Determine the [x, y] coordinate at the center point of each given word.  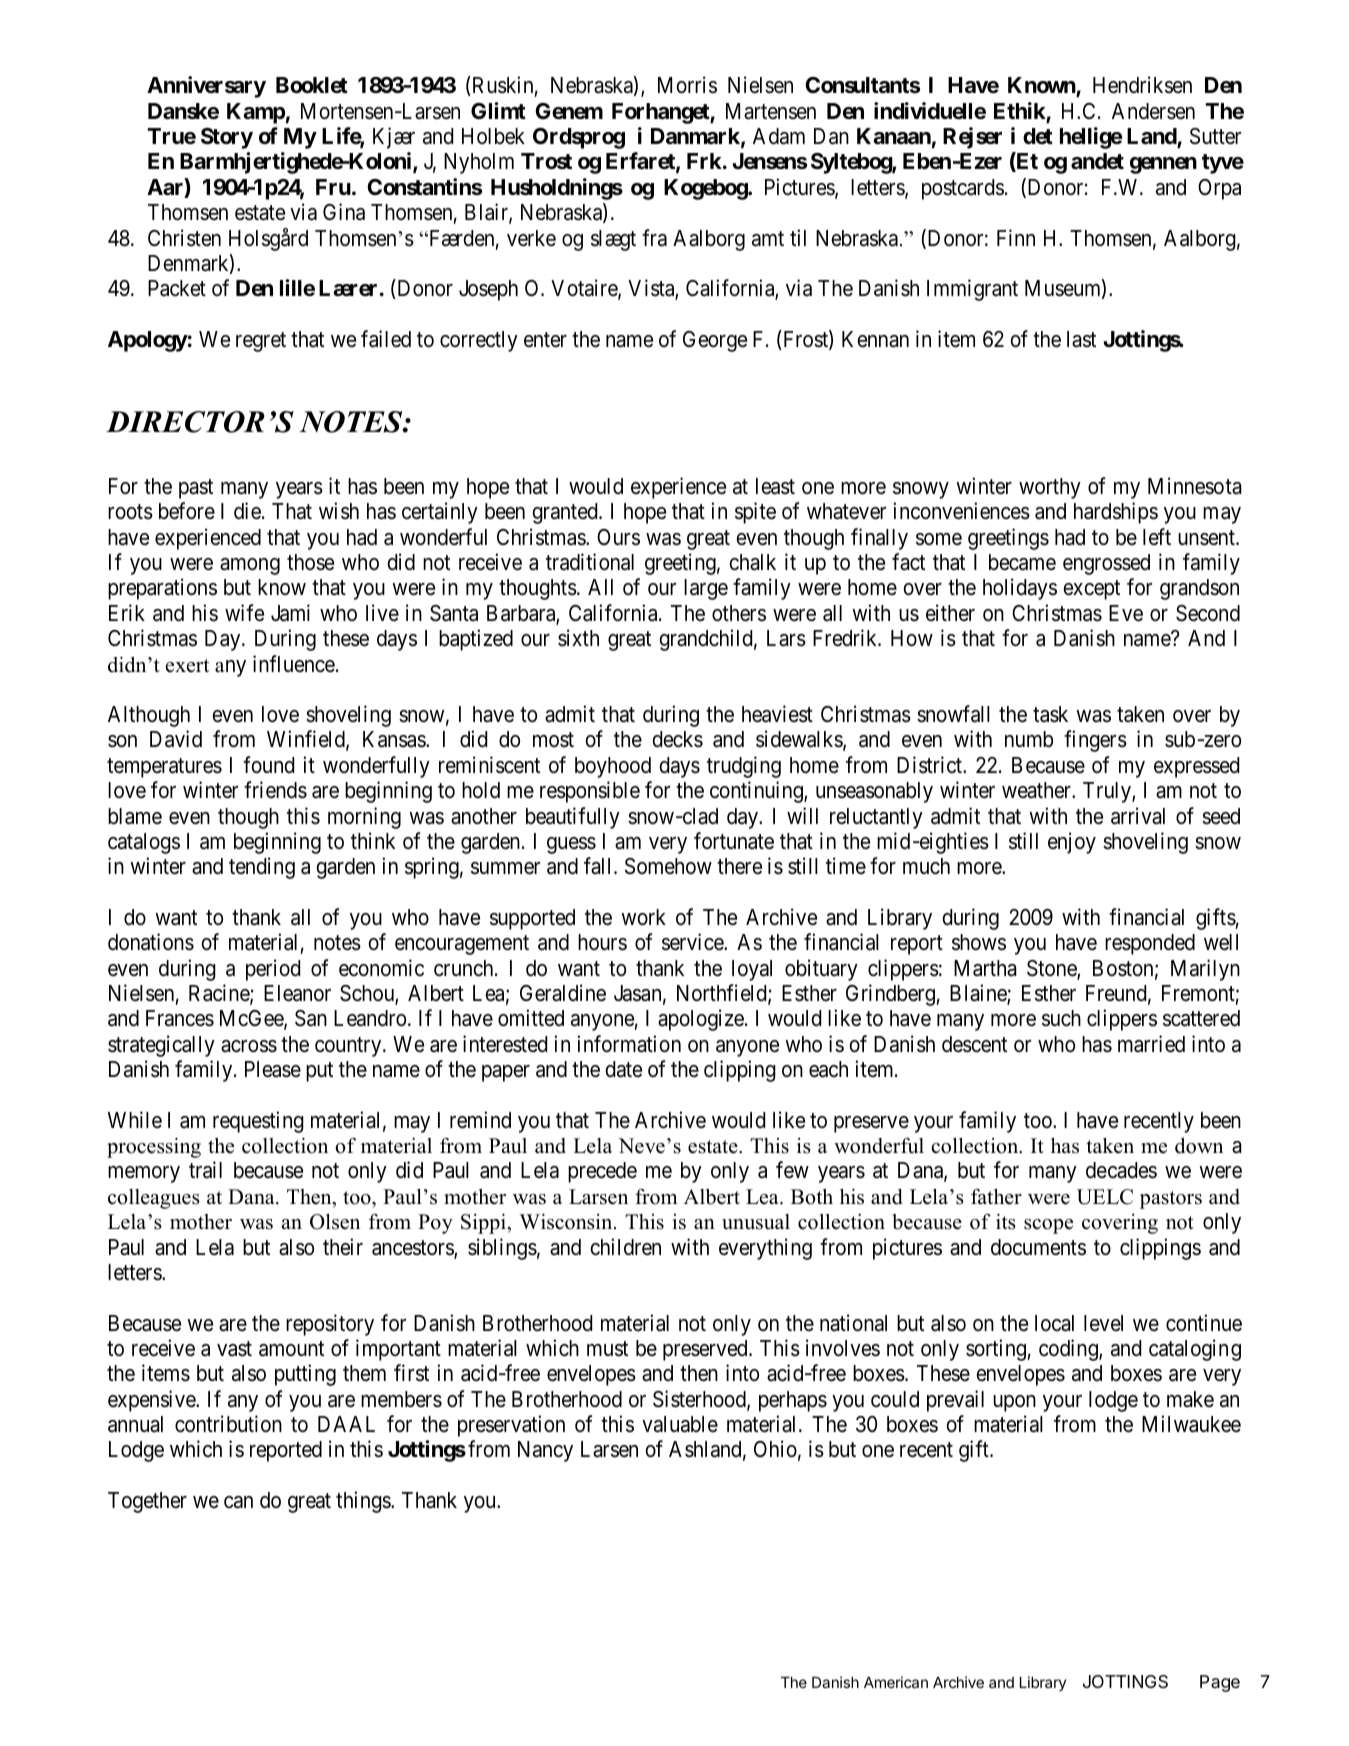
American [896, 1682]
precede [602, 1172]
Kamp [256, 113]
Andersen [1153, 111]
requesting [258, 1122]
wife [244, 613]
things [364, 1502]
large [706, 589]
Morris [687, 85]
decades [1121, 1170]
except [1091, 590]
